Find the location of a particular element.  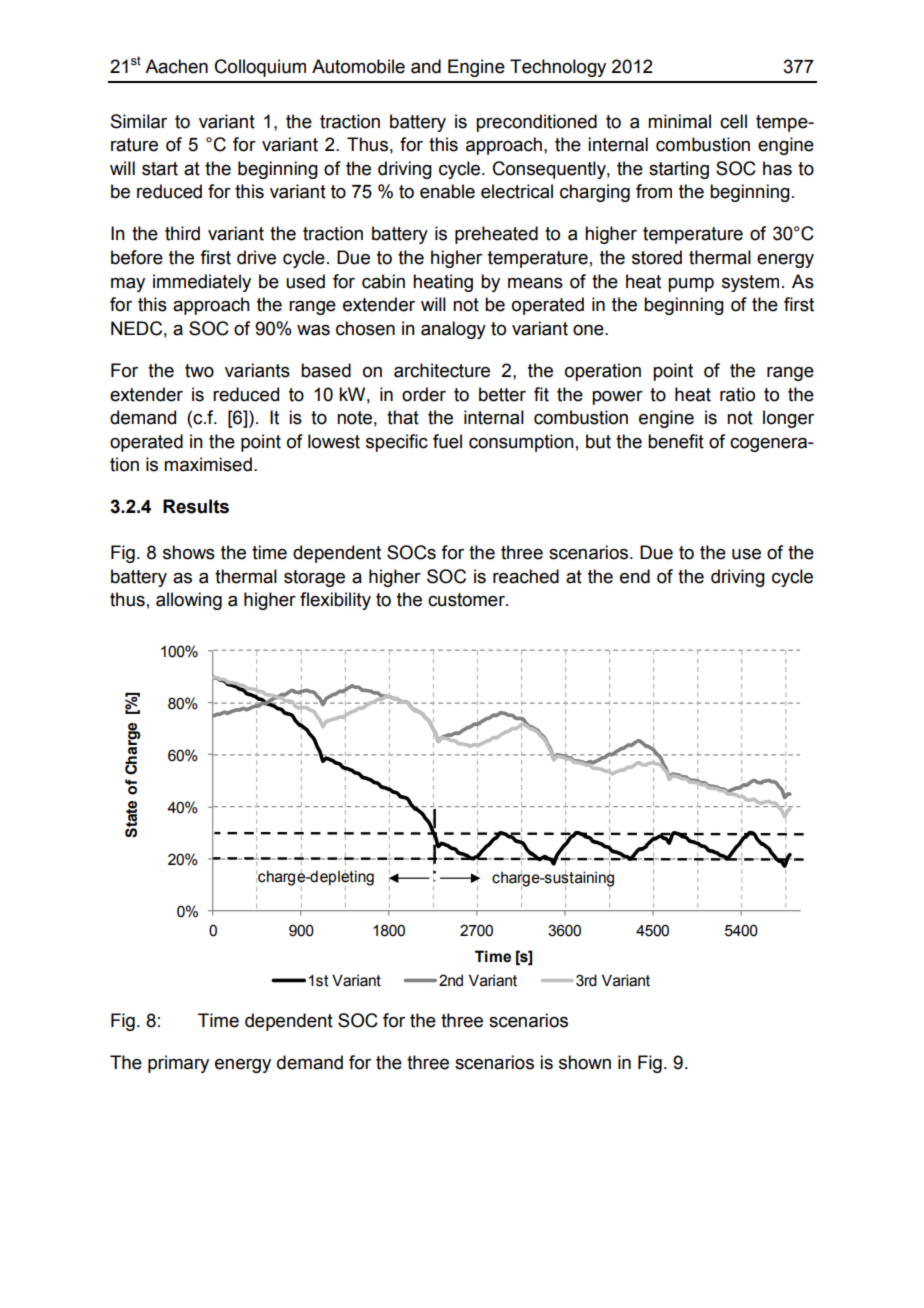

allowing is located at coordinates (189, 601).
